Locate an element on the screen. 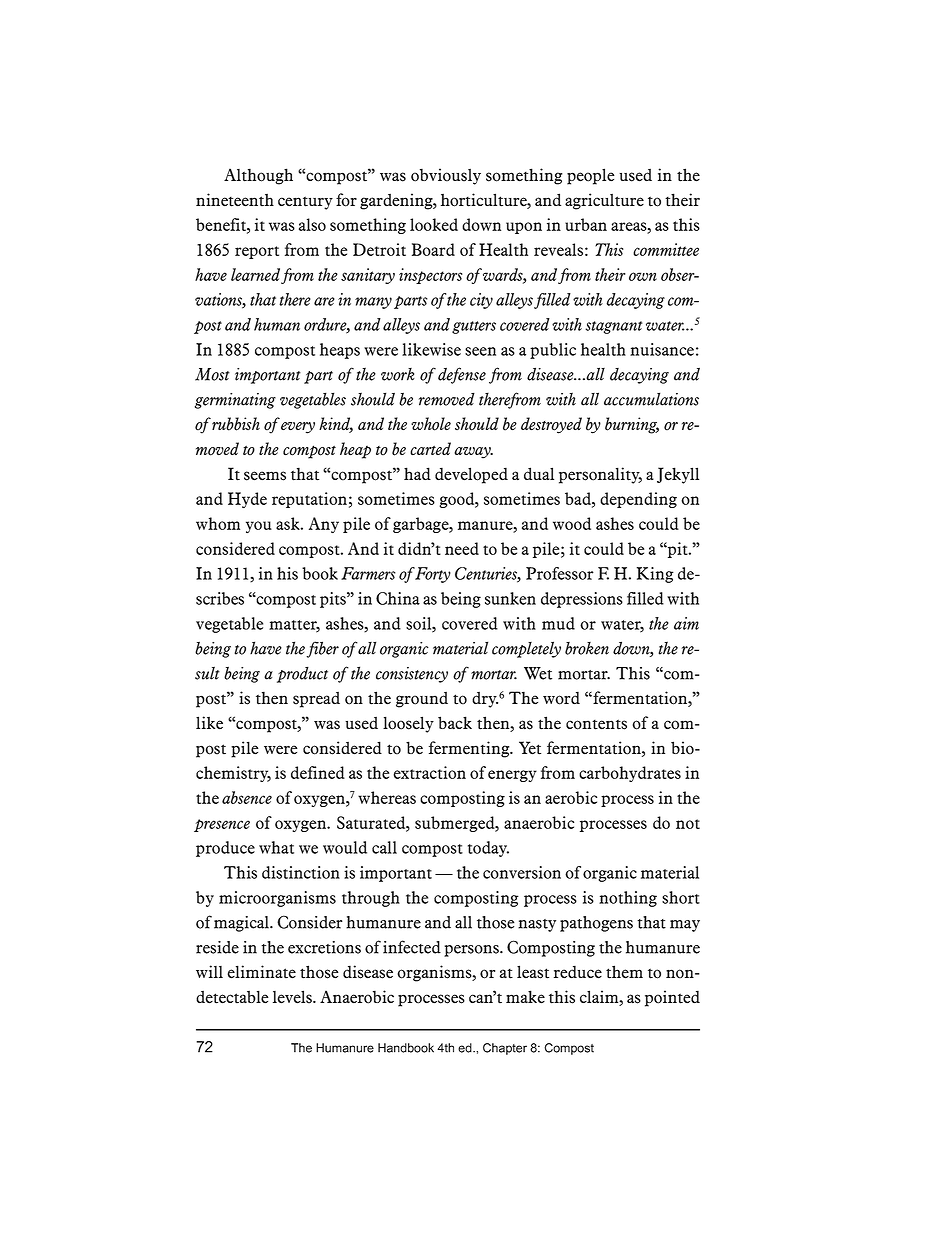 The image size is (952, 1233). depressions is located at coordinates (582, 600).
